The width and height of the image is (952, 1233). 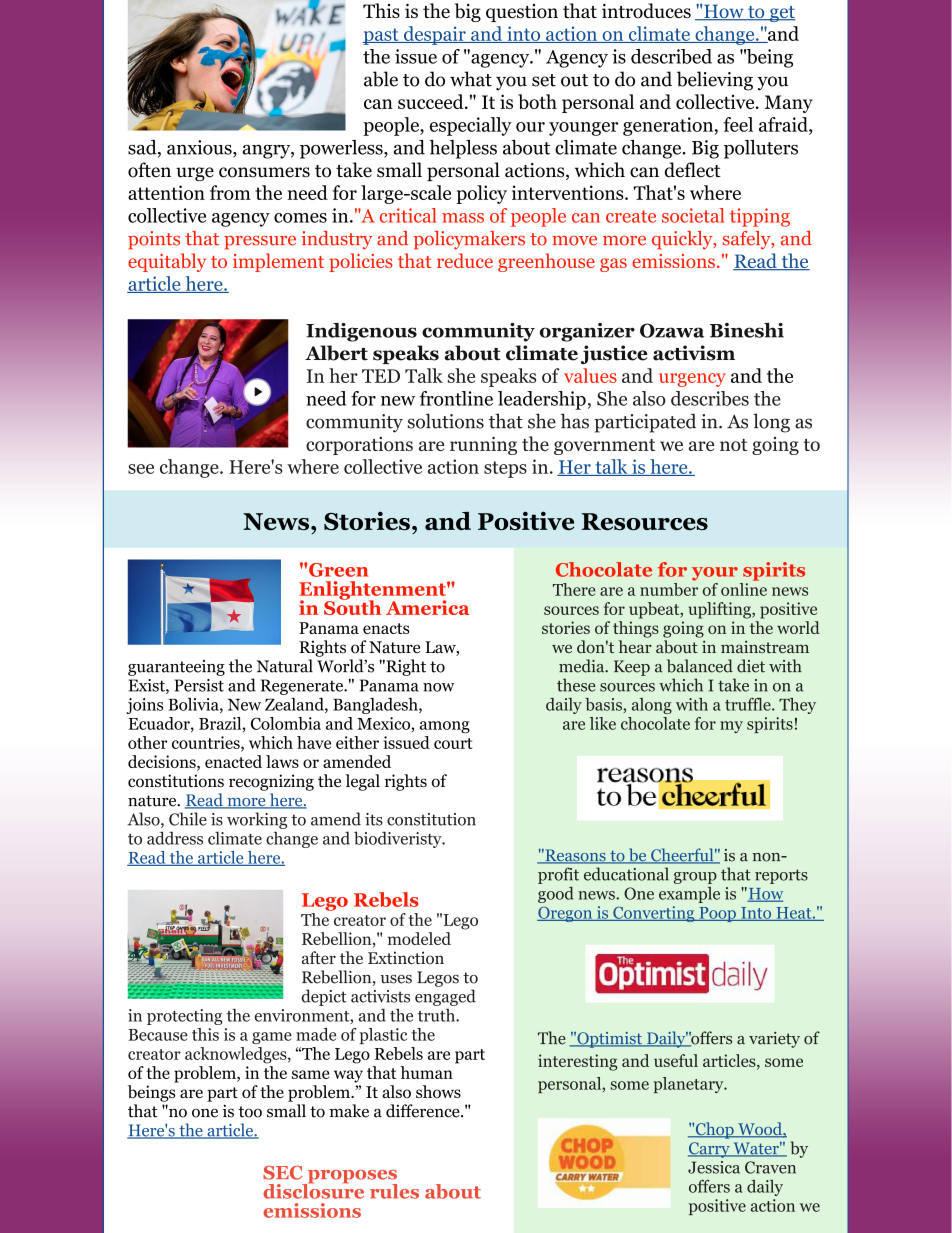 What do you see at coordinates (419, 938) in the image?
I see `modeled` at bounding box center [419, 938].
